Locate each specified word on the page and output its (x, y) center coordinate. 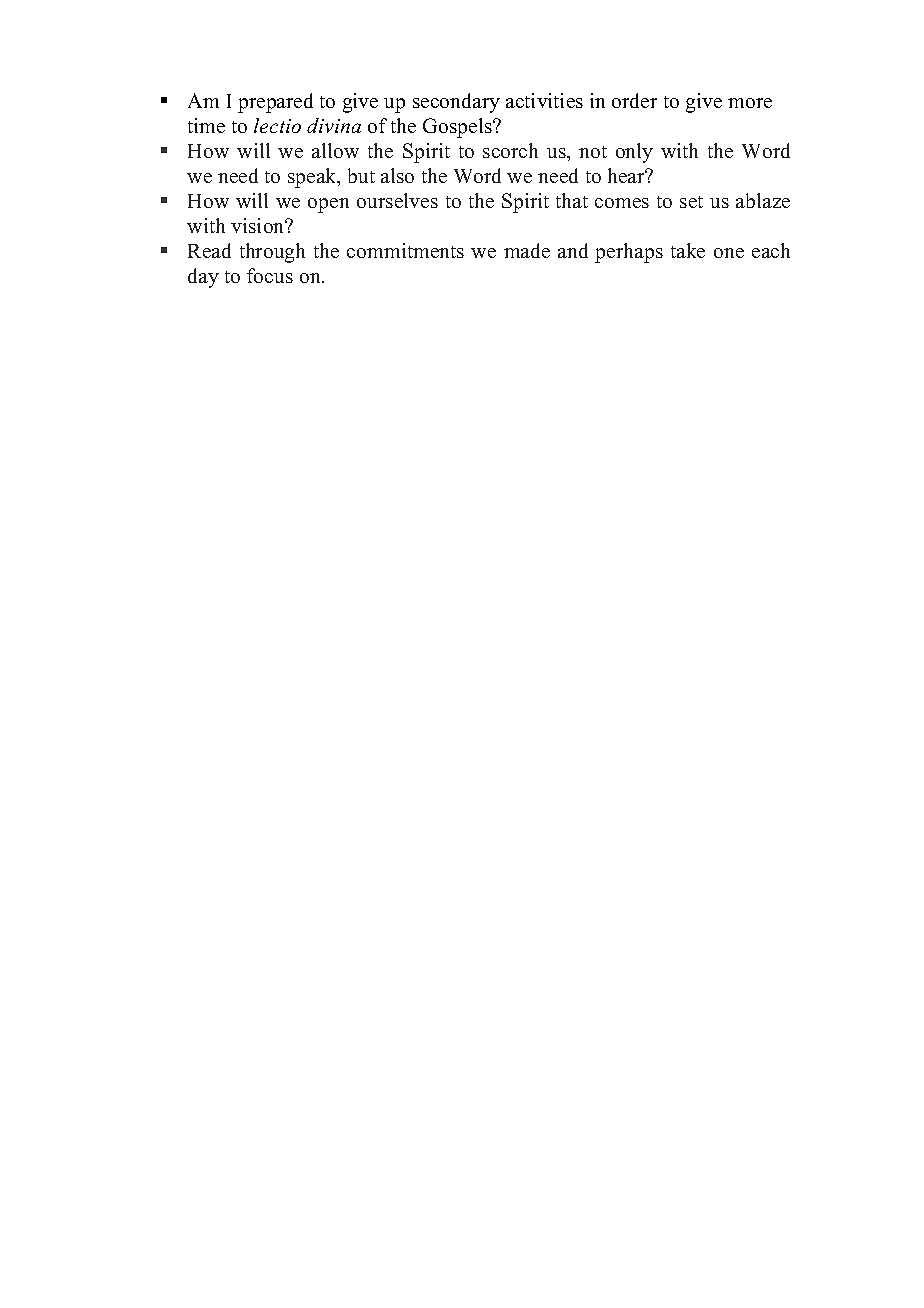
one (729, 253)
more (750, 103)
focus (270, 275)
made (527, 250)
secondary (456, 103)
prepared (275, 103)
